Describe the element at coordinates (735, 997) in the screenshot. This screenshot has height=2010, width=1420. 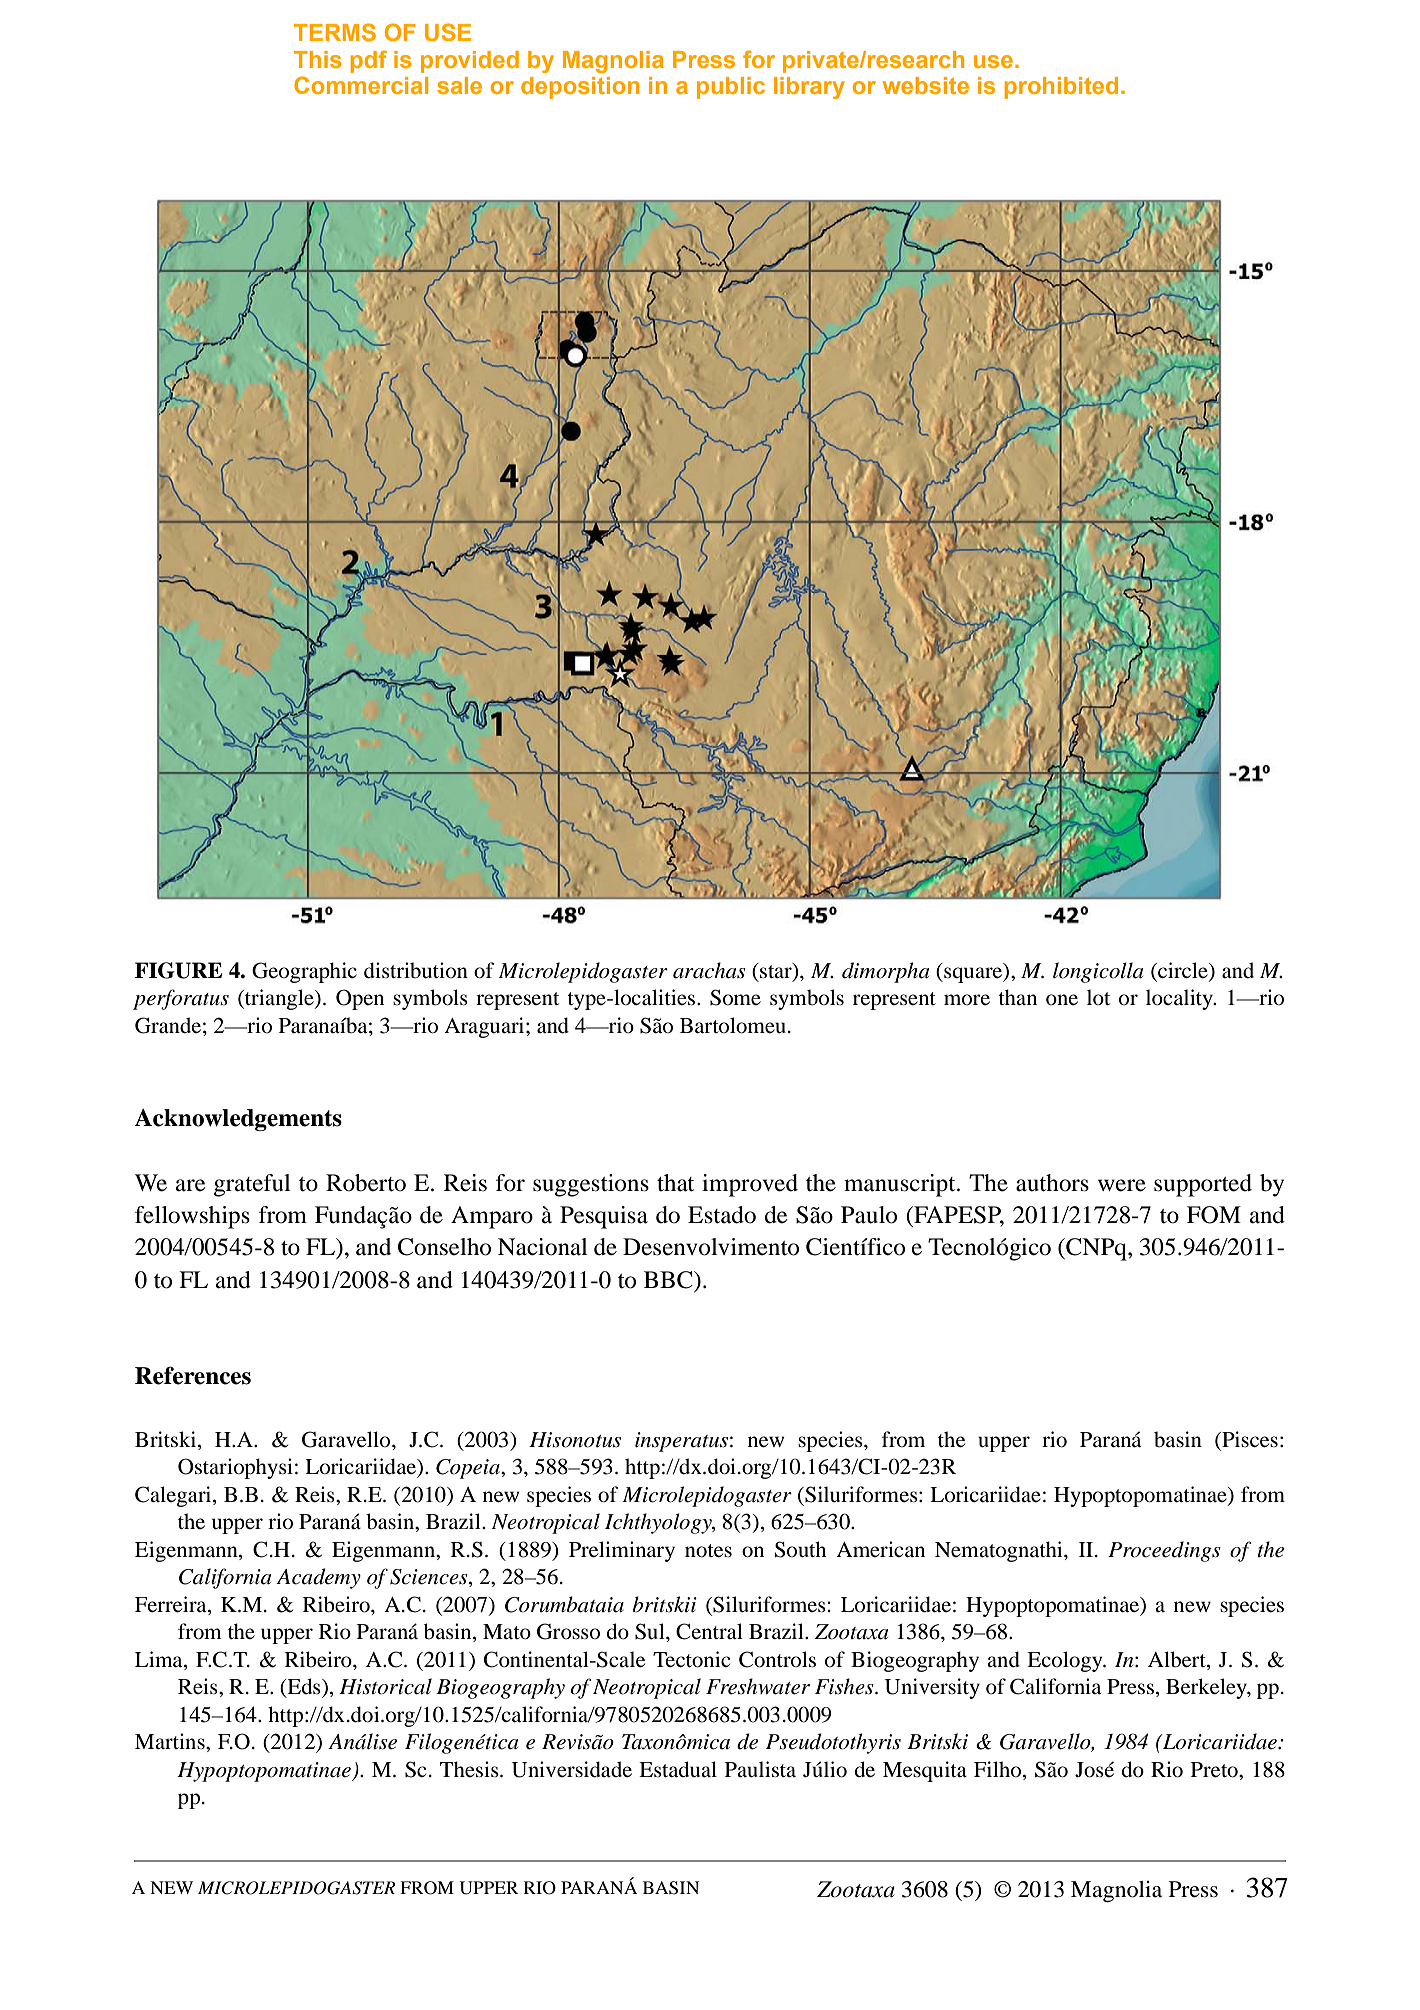
I see `Some` at that location.
